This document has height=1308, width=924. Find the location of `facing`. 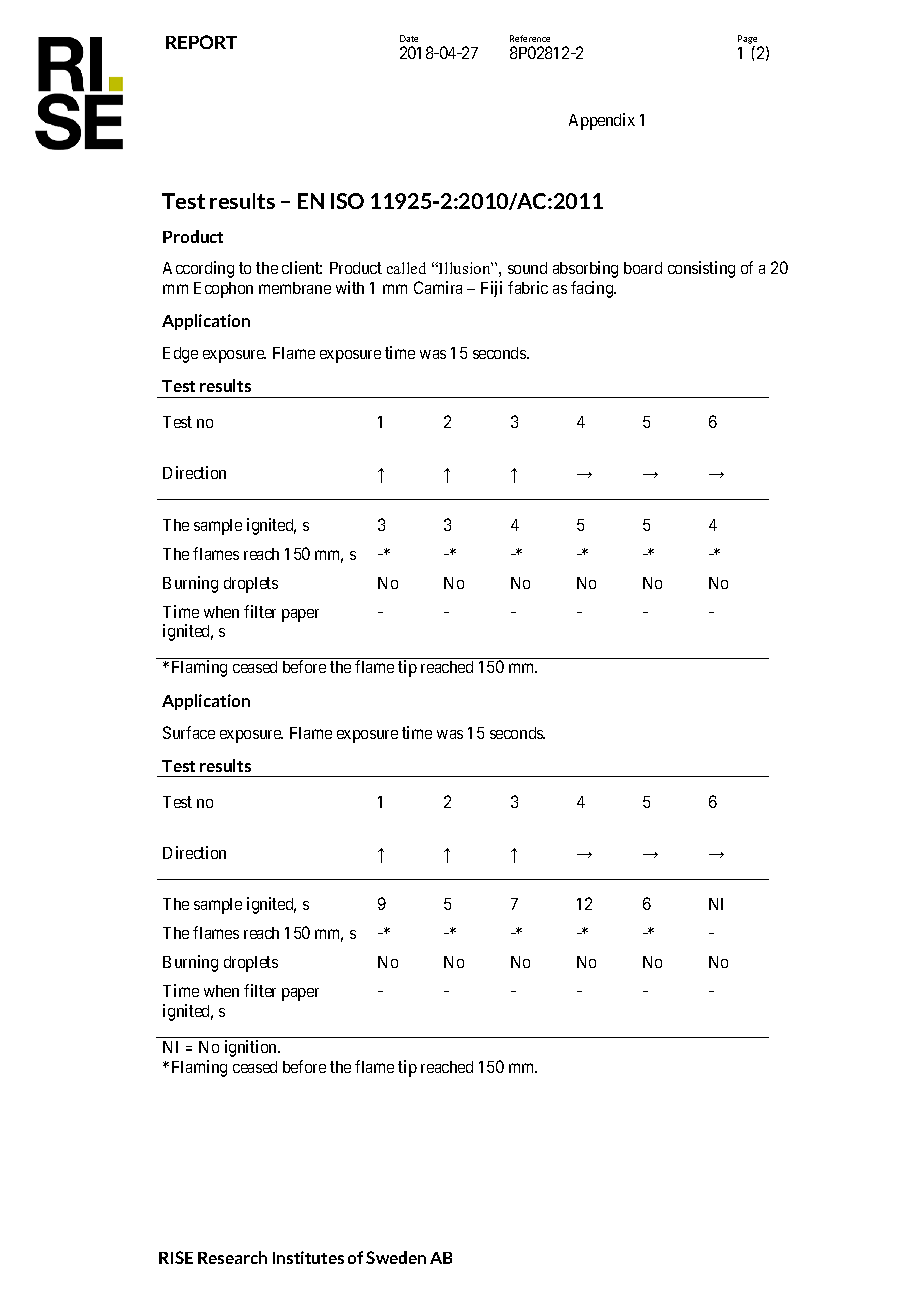

facing is located at coordinates (593, 289).
